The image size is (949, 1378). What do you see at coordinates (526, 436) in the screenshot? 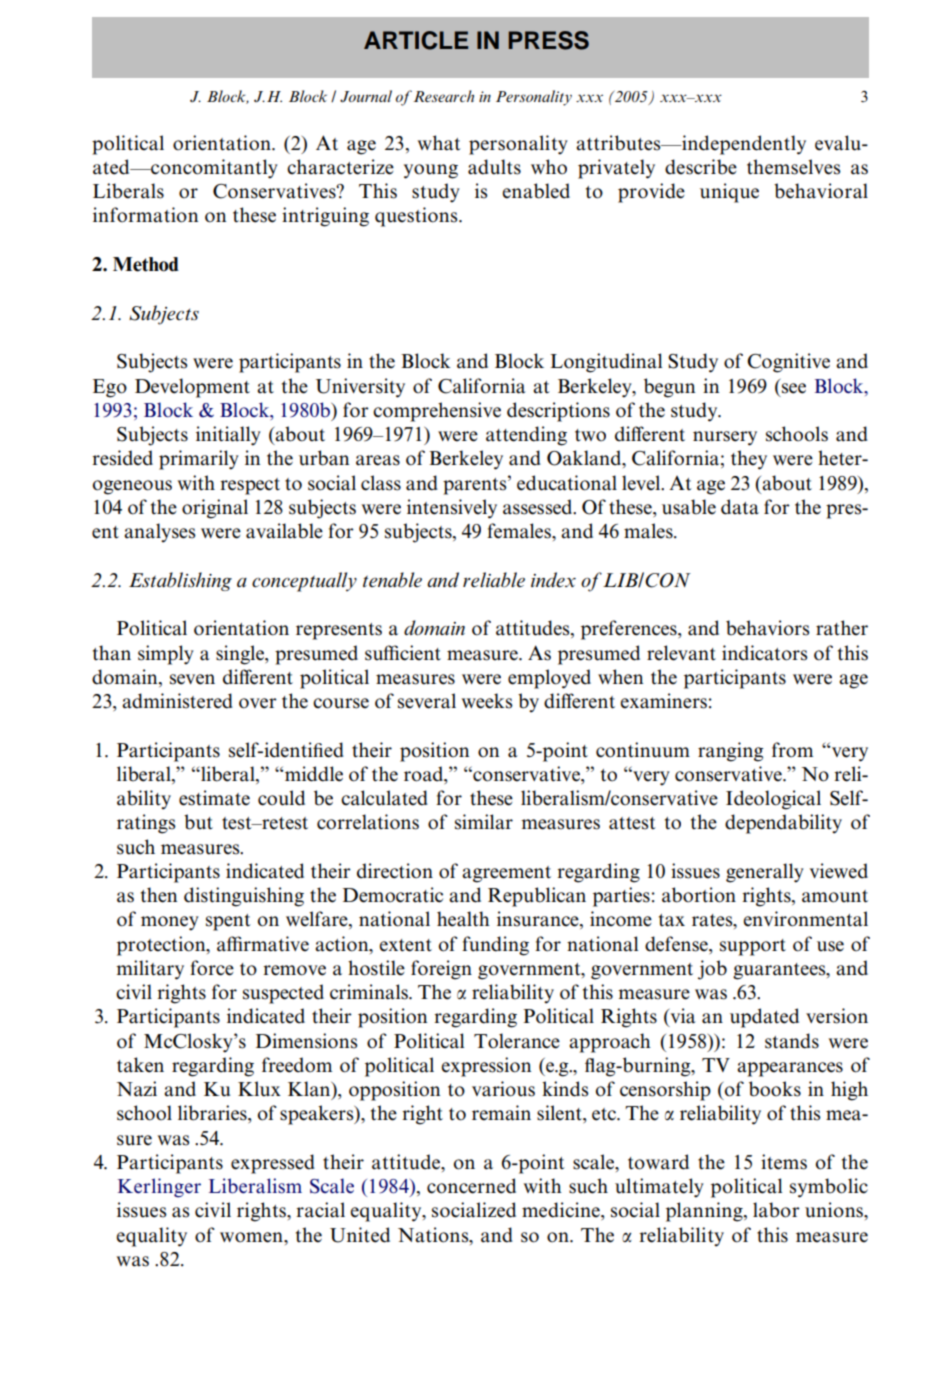
I see `attending` at bounding box center [526, 436].
